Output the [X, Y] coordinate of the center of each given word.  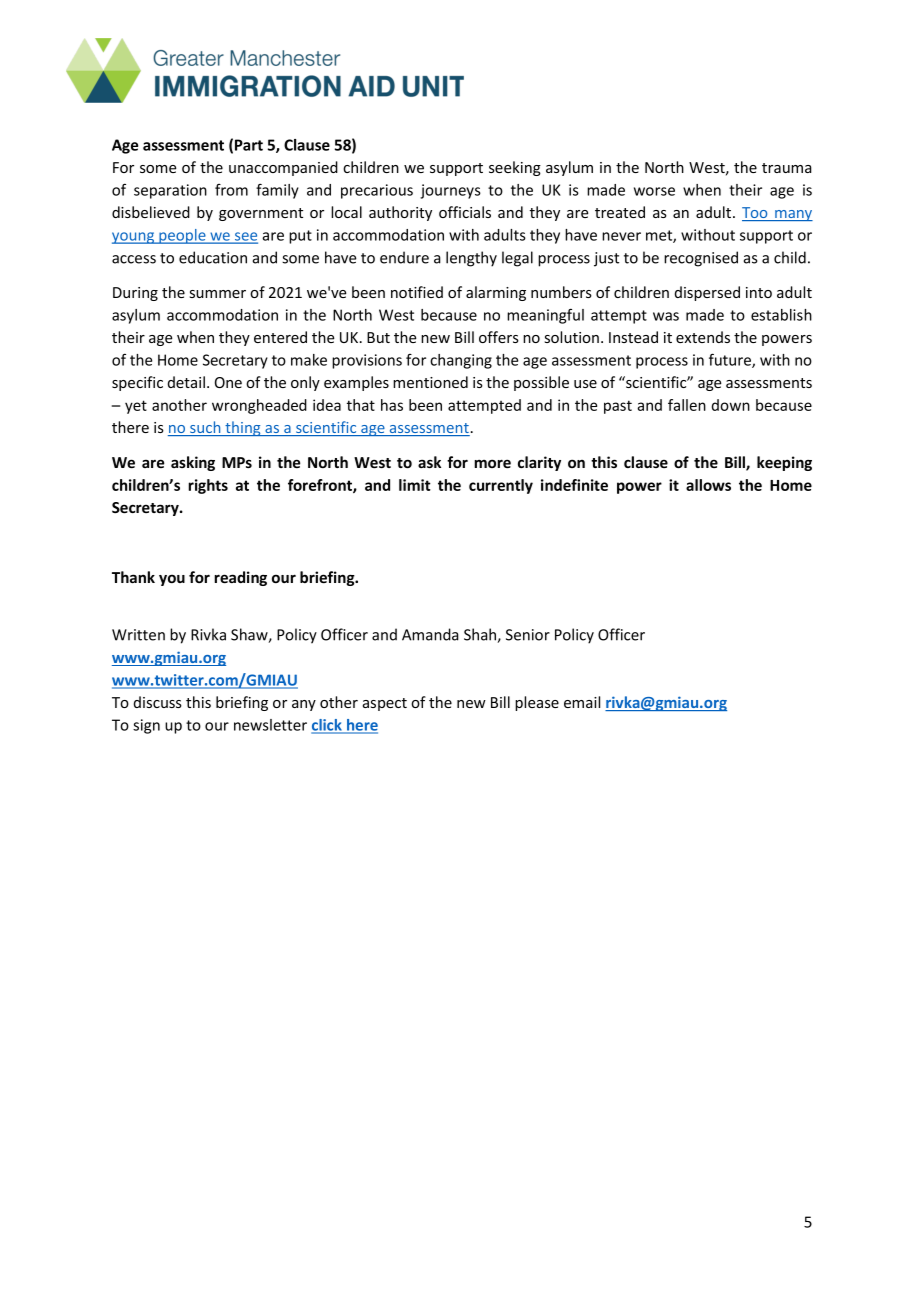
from [231, 190]
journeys [450, 191]
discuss [158, 702]
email [582, 702]
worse [654, 191]
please [537, 703]
